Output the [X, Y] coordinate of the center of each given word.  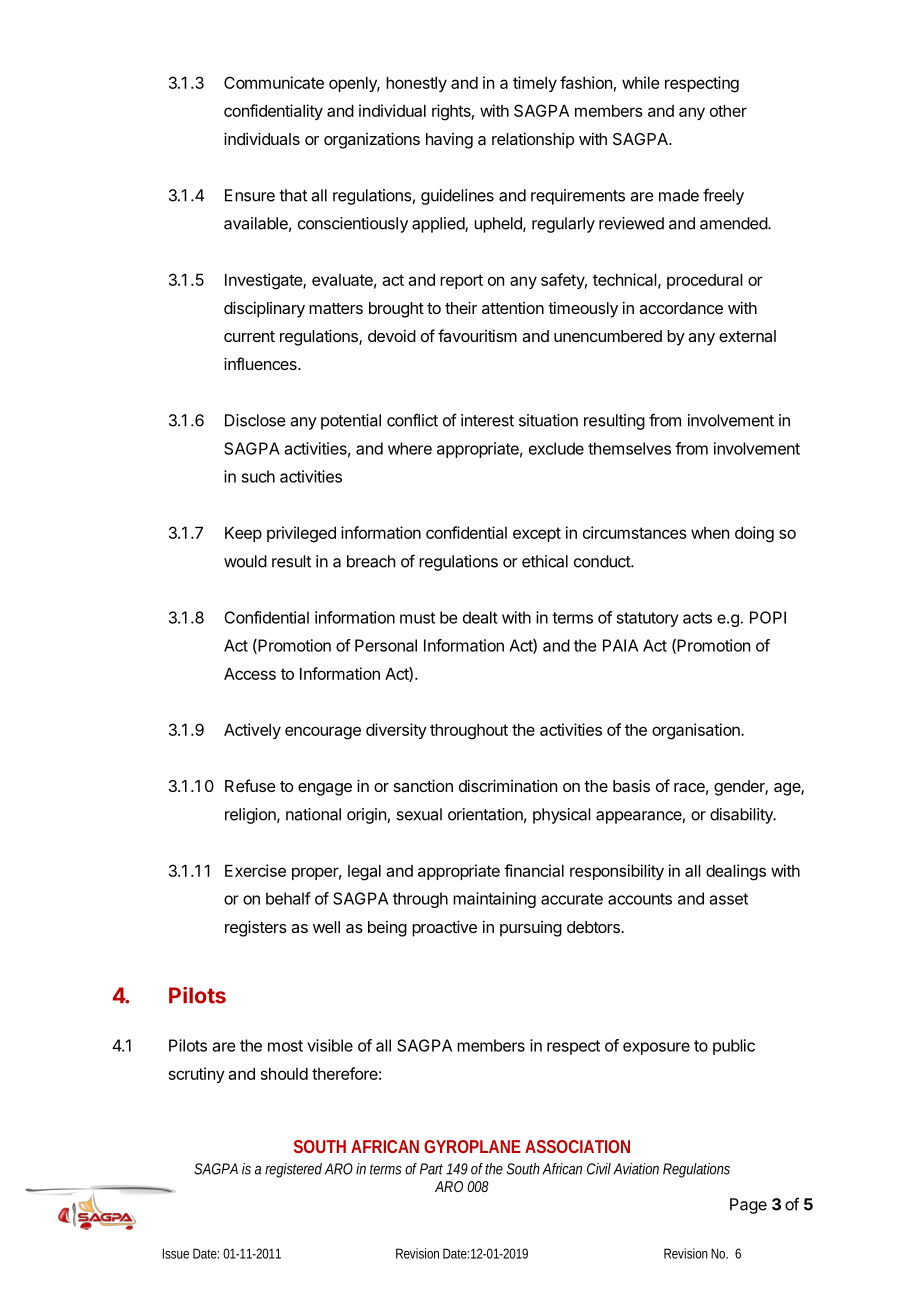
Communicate [274, 82]
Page [748, 1206]
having [449, 141]
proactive [444, 928]
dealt [480, 617]
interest [487, 420]
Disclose [255, 420]
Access [250, 674]
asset [729, 899]
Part [433, 1169]
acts [697, 618]
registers [256, 928]
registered [293, 1170]
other [728, 111]
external [747, 336]
